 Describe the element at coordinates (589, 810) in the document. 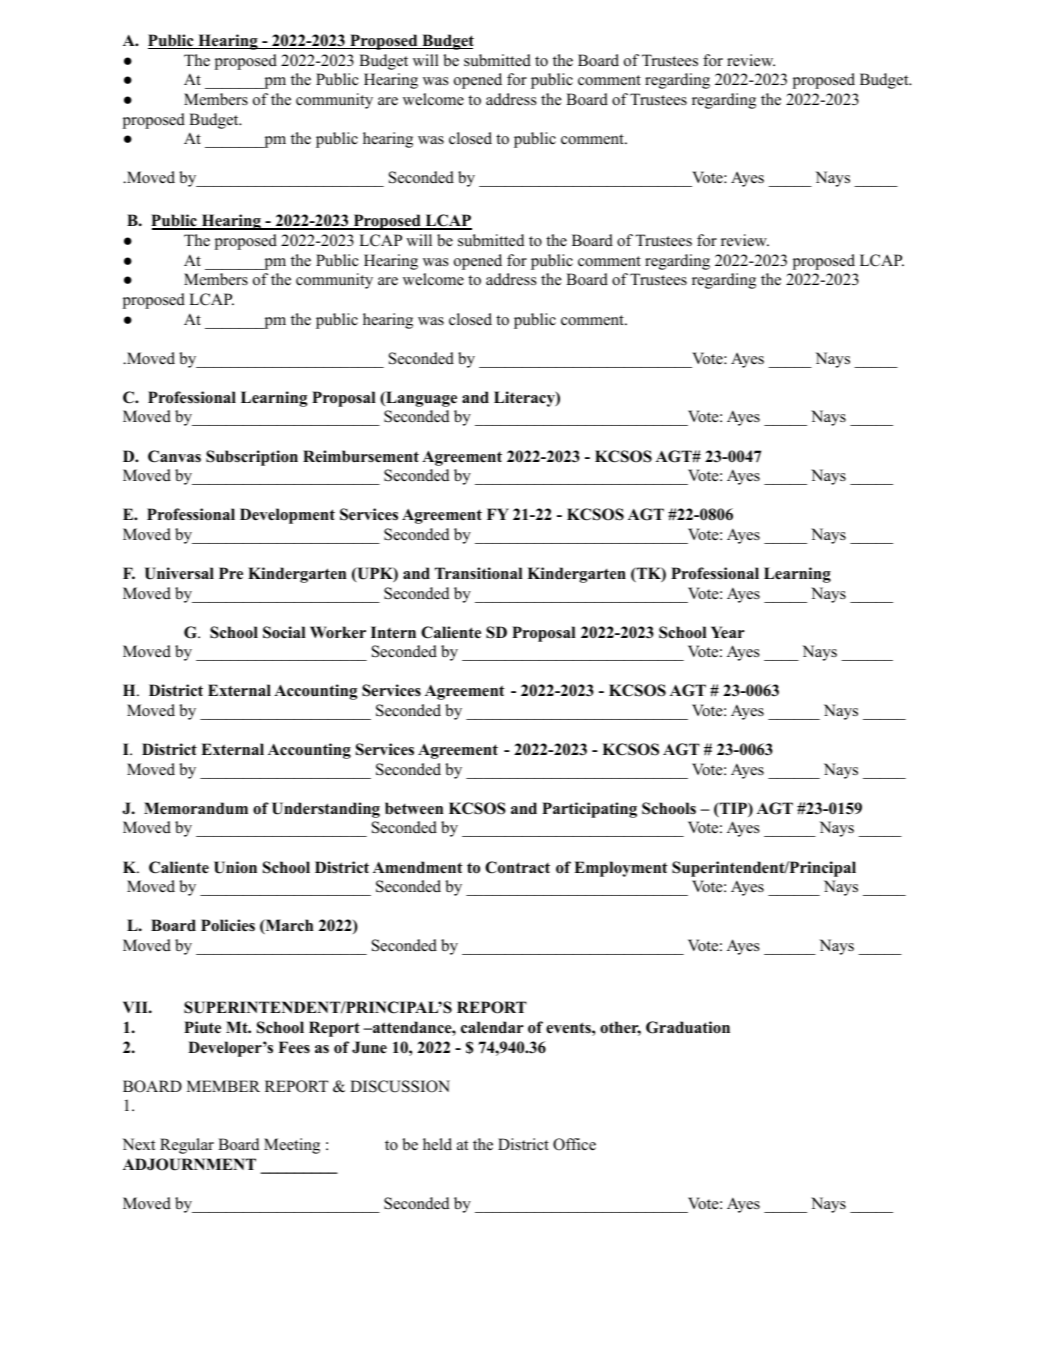

I see `Participating` at that location.
